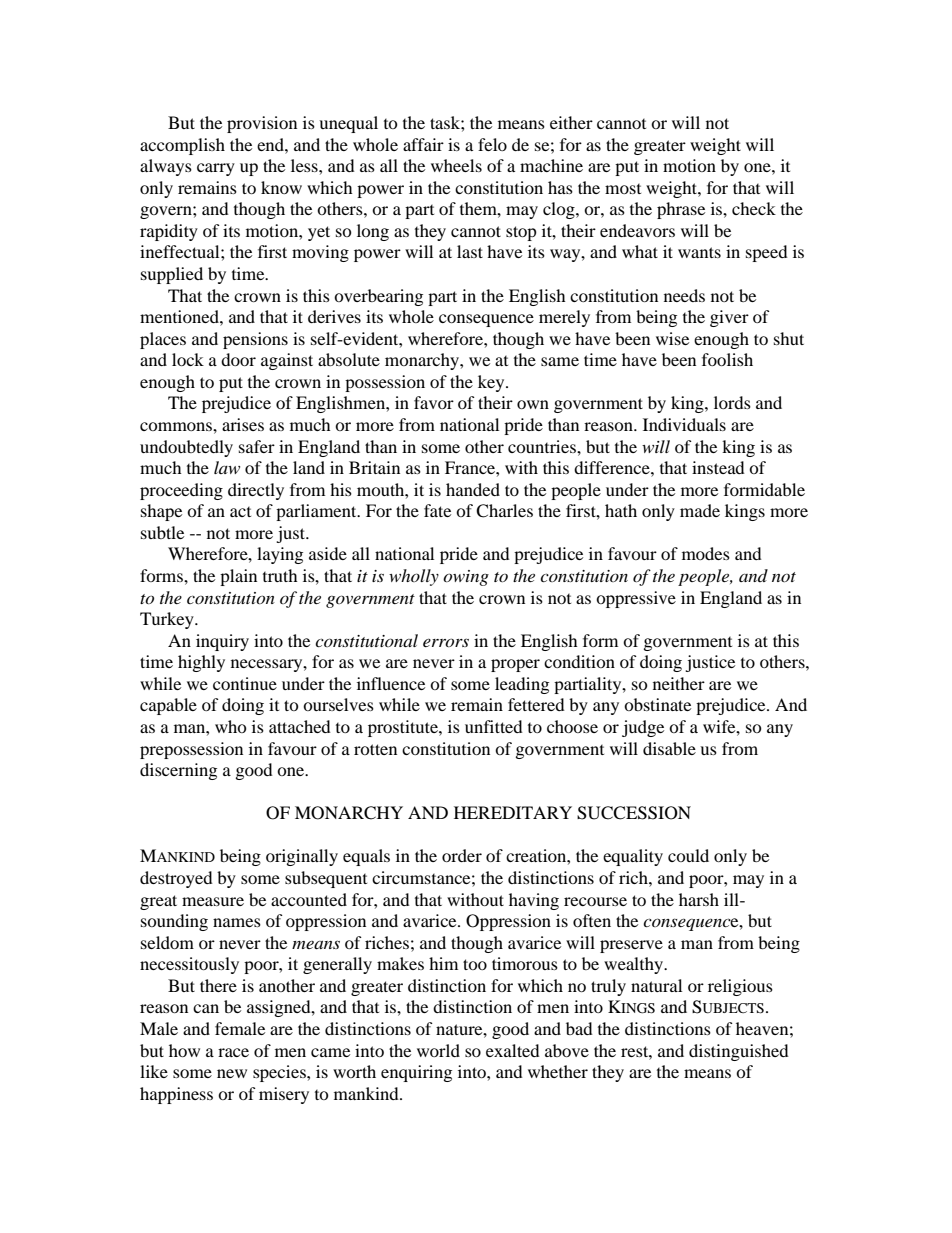 The height and width of the page is (1233, 952). Describe the element at coordinates (706, 553) in the page. I see `modes` at that location.
